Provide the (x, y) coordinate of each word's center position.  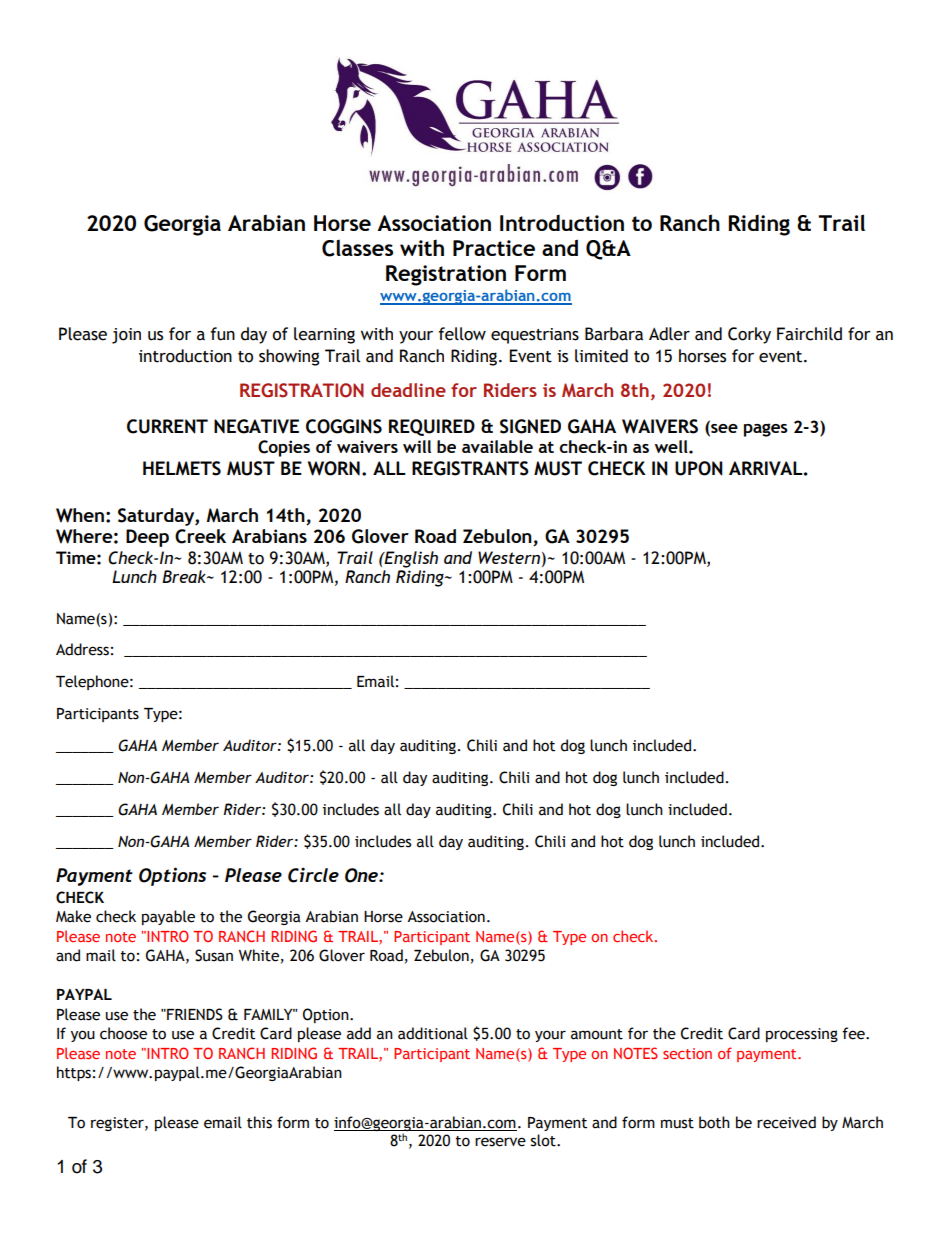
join (126, 336)
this (259, 1122)
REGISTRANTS (470, 468)
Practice (494, 248)
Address (82, 649)
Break (185, 576)
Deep (147, 538)
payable (168, 917)
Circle (313, 875)
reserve (500, 1142)
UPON (699, 468)
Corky (749, 335)
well (672, 446)
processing (802, 1035)
